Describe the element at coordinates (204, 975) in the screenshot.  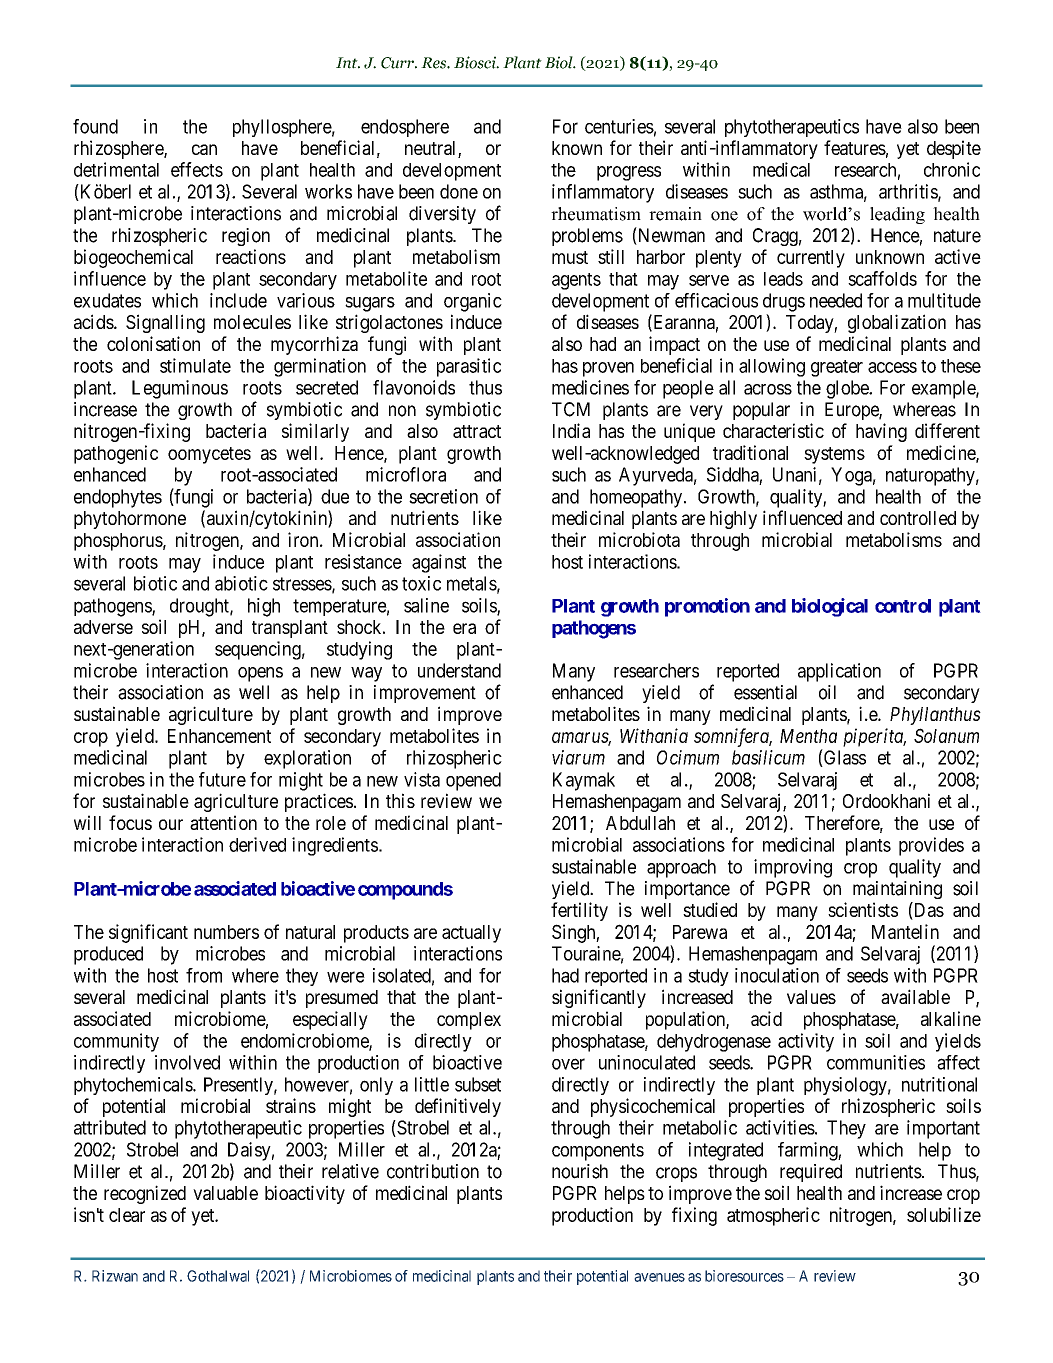
I see `from` at that location.
